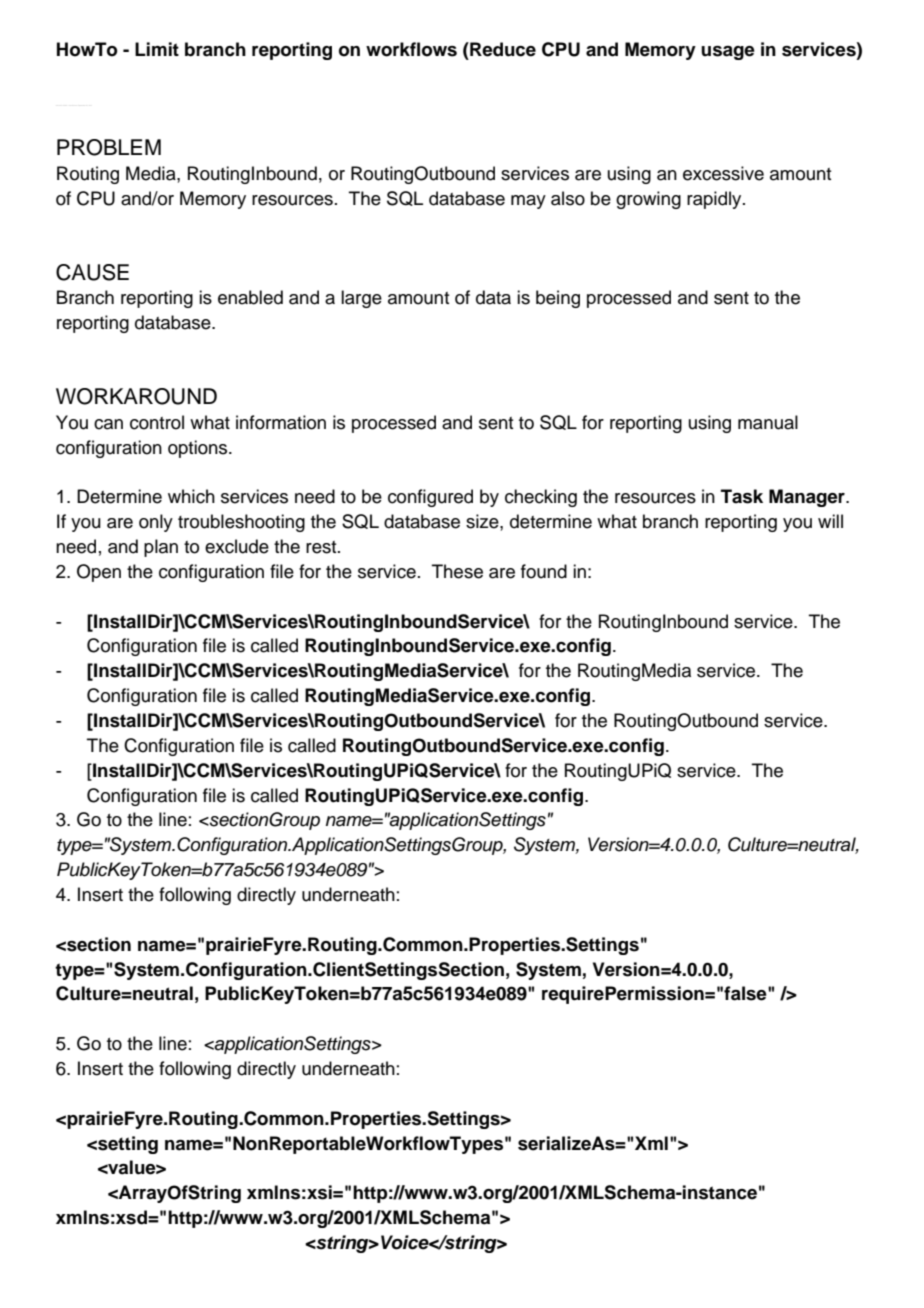 The width and height of the screenshot is (924, 1308). Describe the element at coordinates (157, 49) in the screenshot. I see `Limit` at that location.
